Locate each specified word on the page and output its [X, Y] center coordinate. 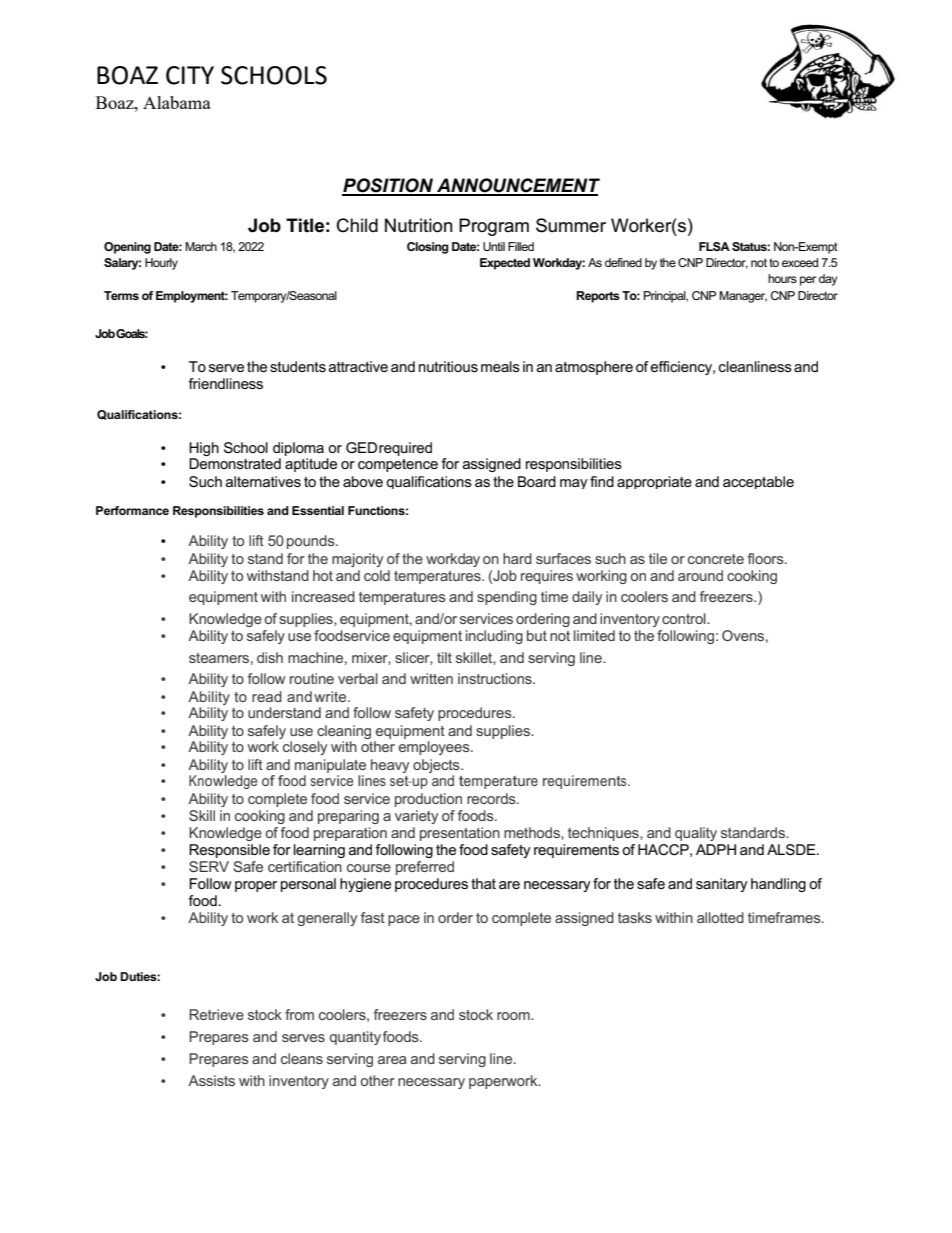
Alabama [177, 102]
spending [507, 598]
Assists [211, 1080]
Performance [132, 510]
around [700, 575]
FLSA [714, 246]
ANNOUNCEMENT [517, 186]
